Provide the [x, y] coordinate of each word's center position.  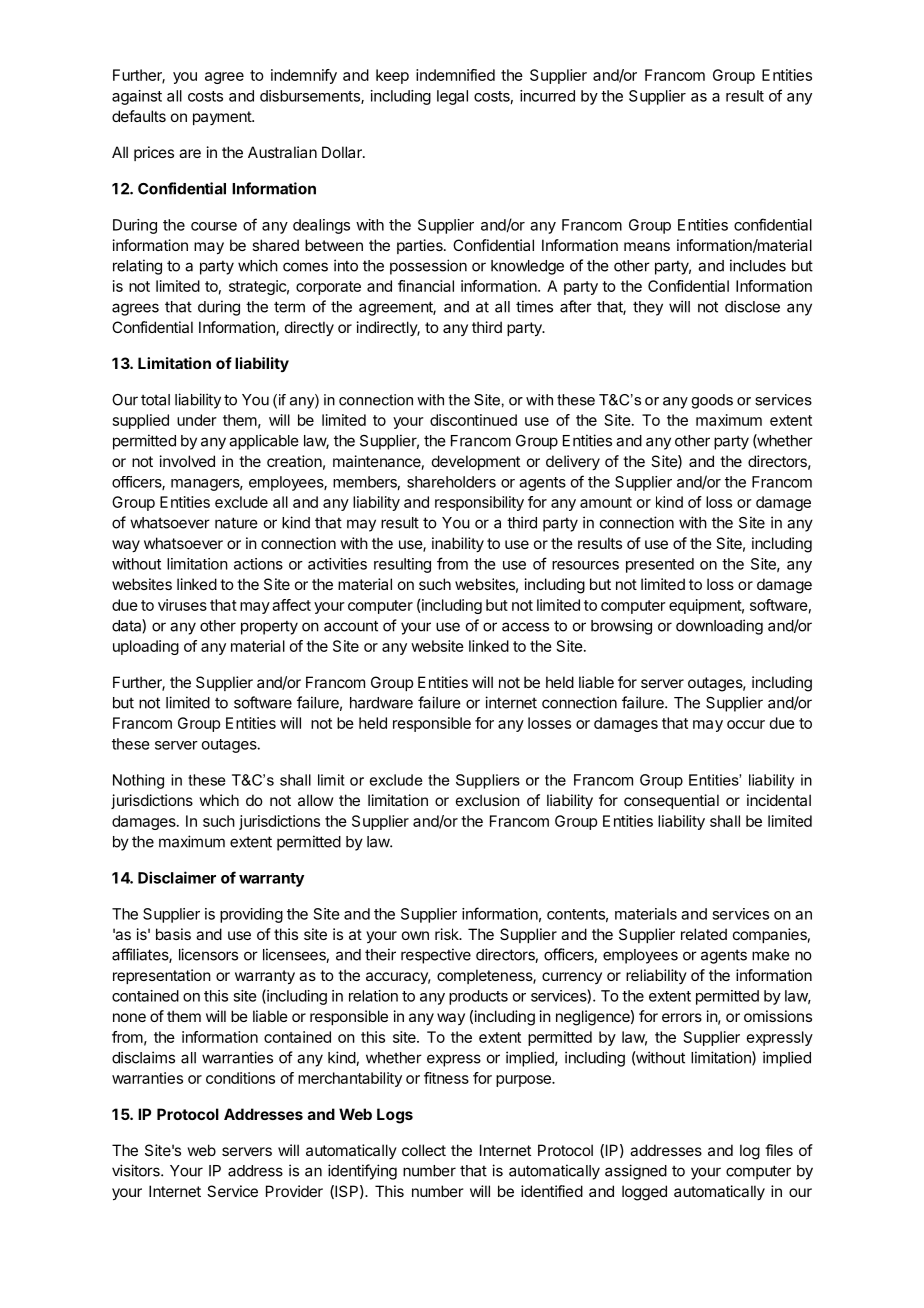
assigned [636, 1172]
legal [452, 97]
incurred [547, 96]
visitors [137, 1170]
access [525, 627]
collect [424, 1150]
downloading [719, 627]
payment [223, 118]
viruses [182, 605]
